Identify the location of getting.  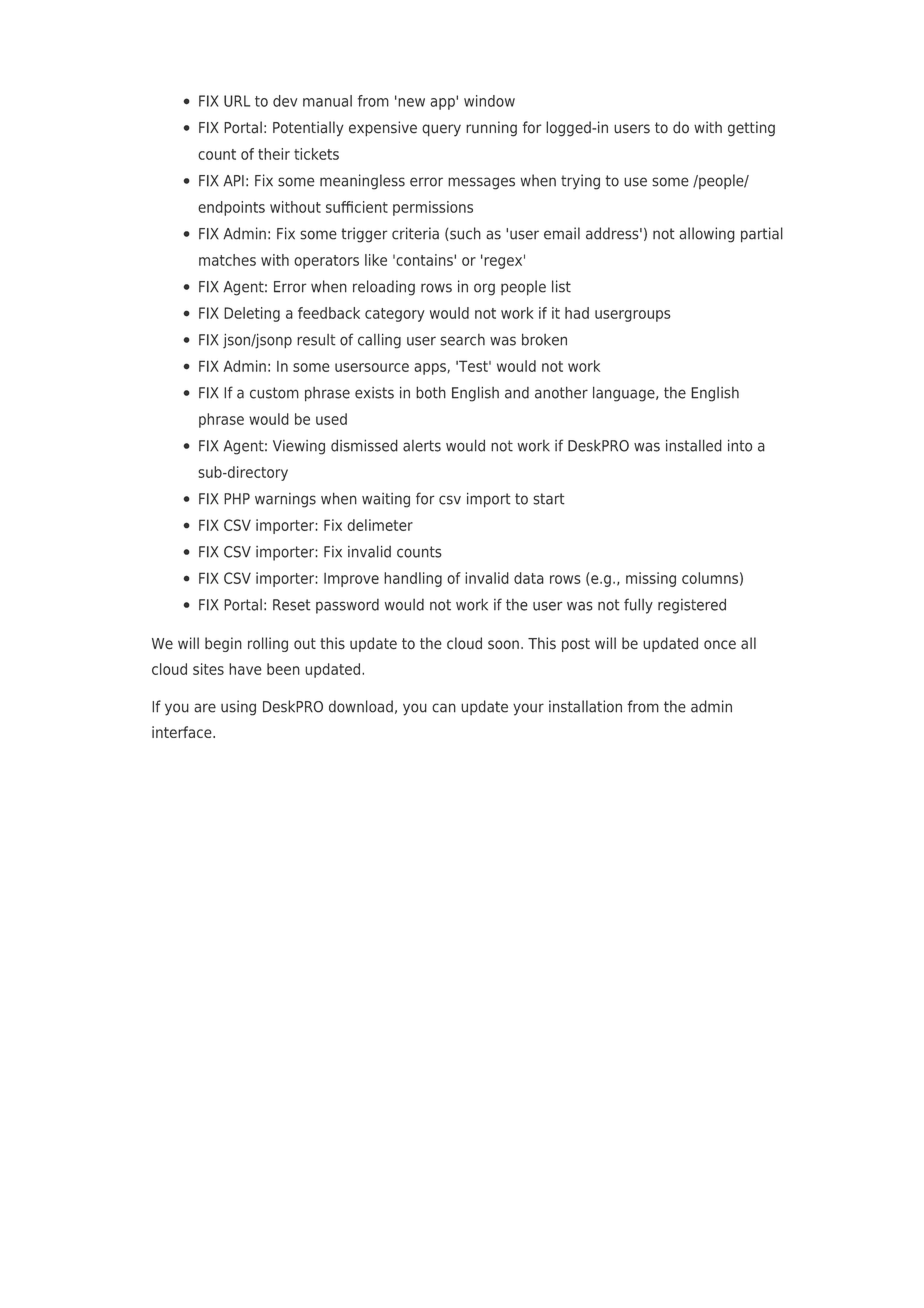
(751, 129).
